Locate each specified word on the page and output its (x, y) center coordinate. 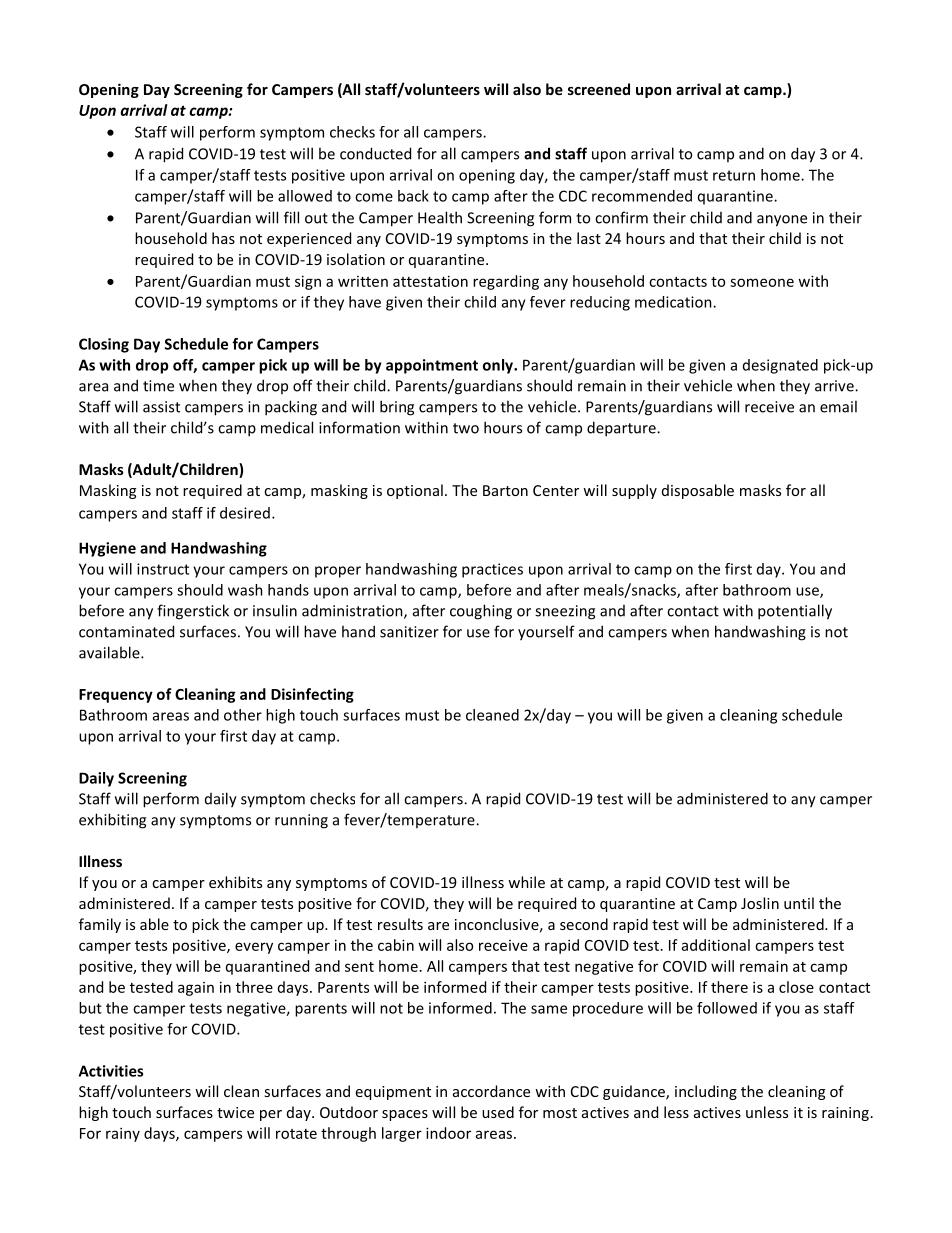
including (706, 1092)
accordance (491, 1091)
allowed (305, 196)
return (734, 175)
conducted (375, 153)
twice (235, 1112)
